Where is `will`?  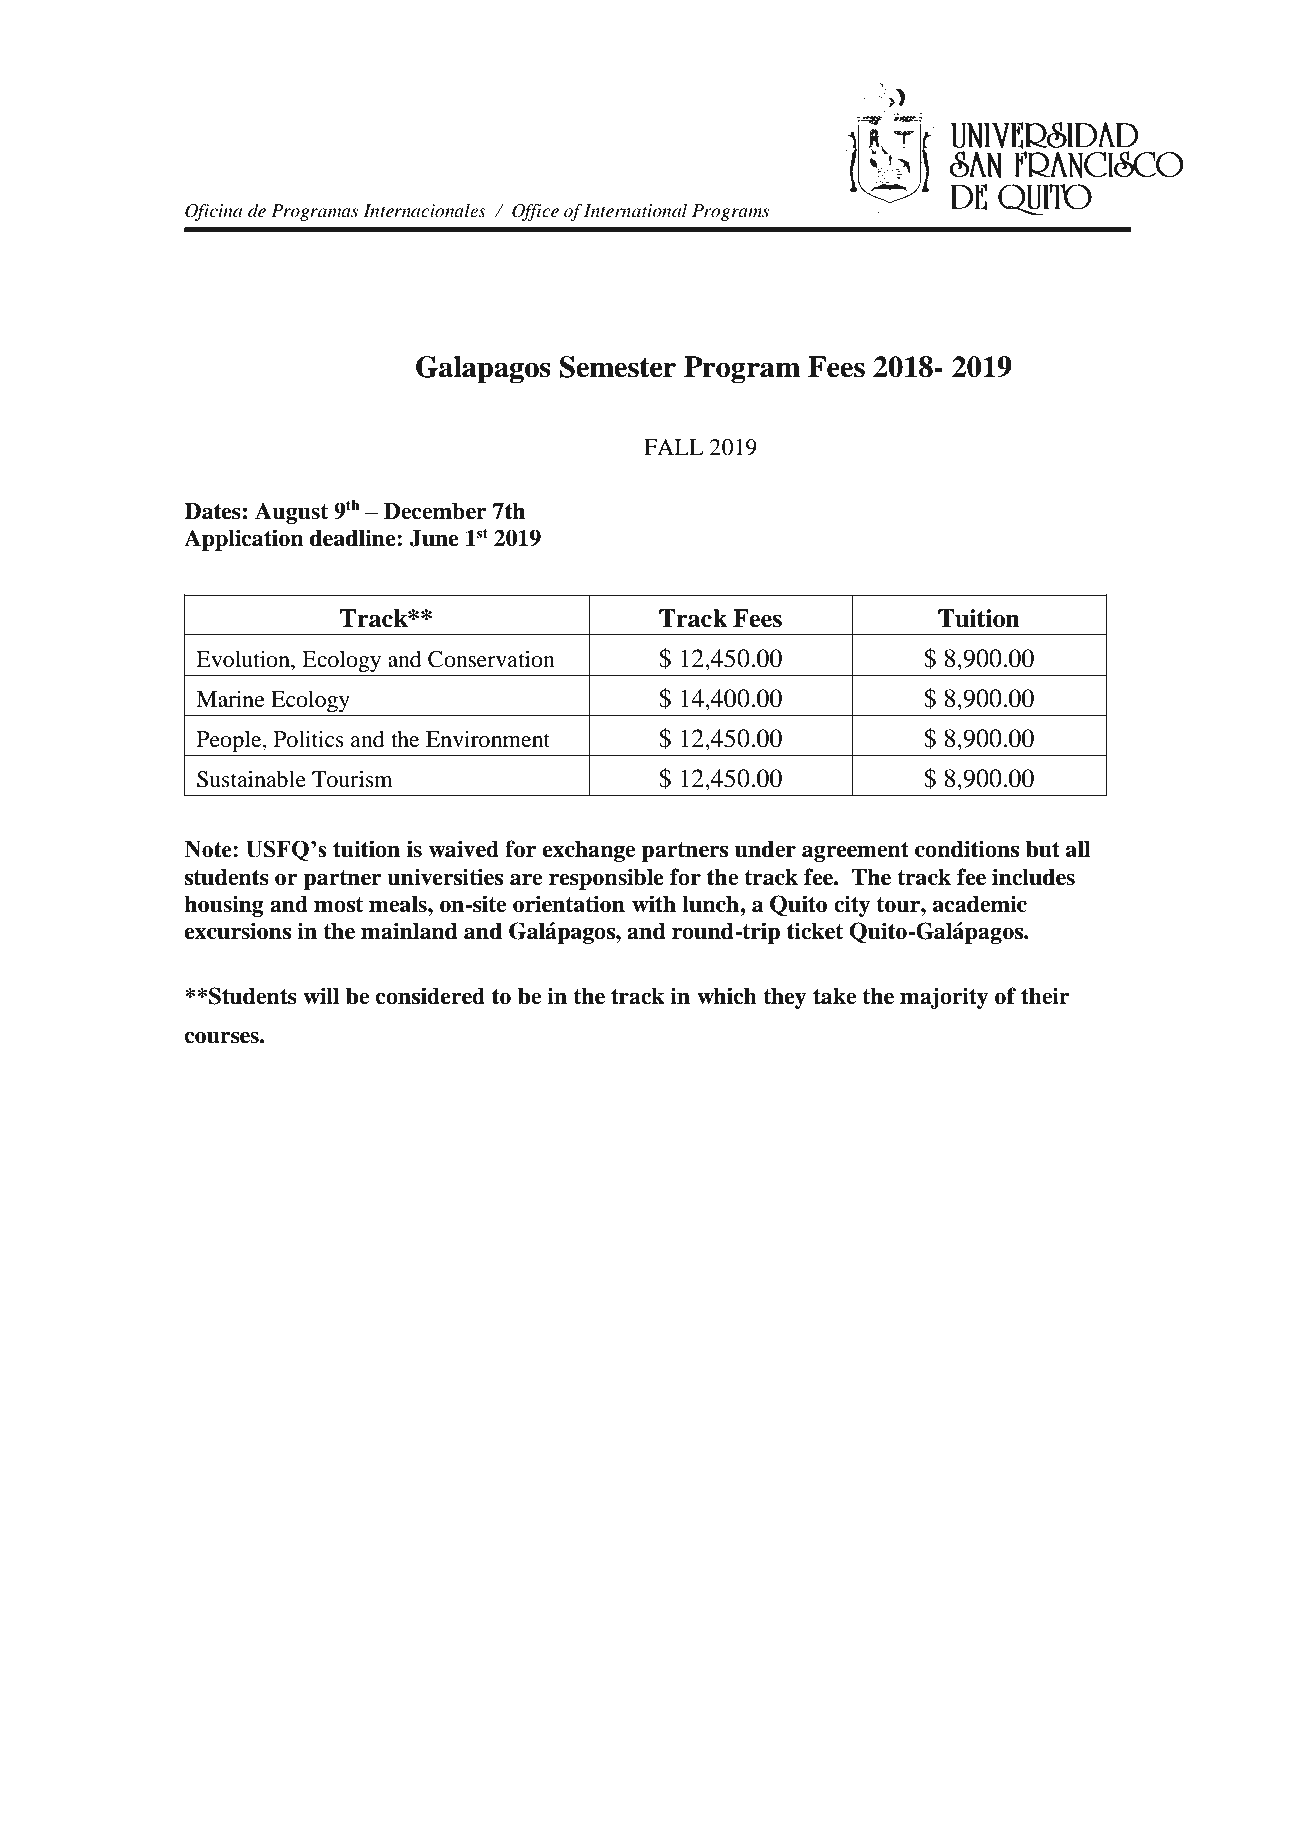
will is located at coordinates (321, 996).
